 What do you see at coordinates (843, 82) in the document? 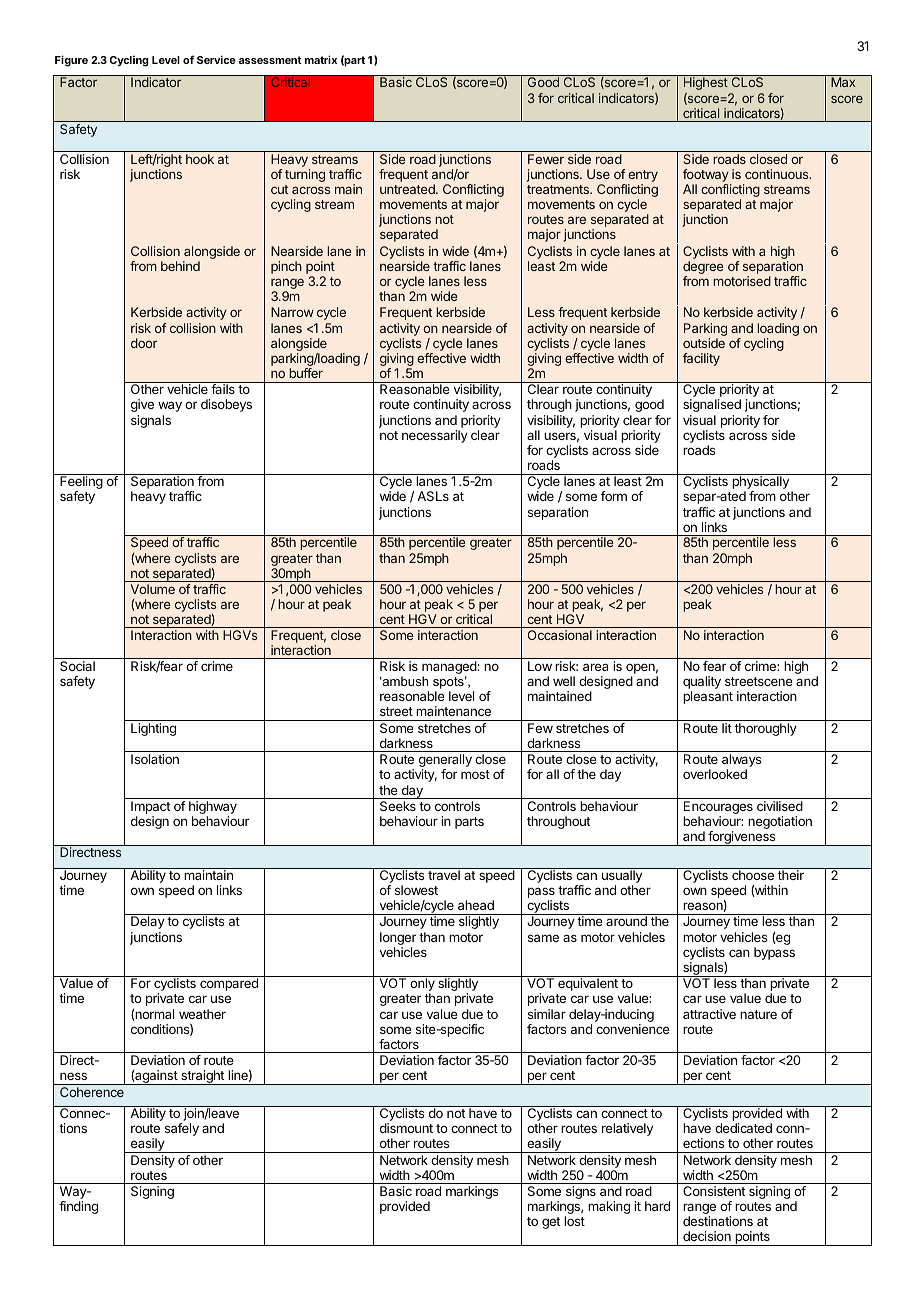
I see `Max` at bounding box center [843, 82].
